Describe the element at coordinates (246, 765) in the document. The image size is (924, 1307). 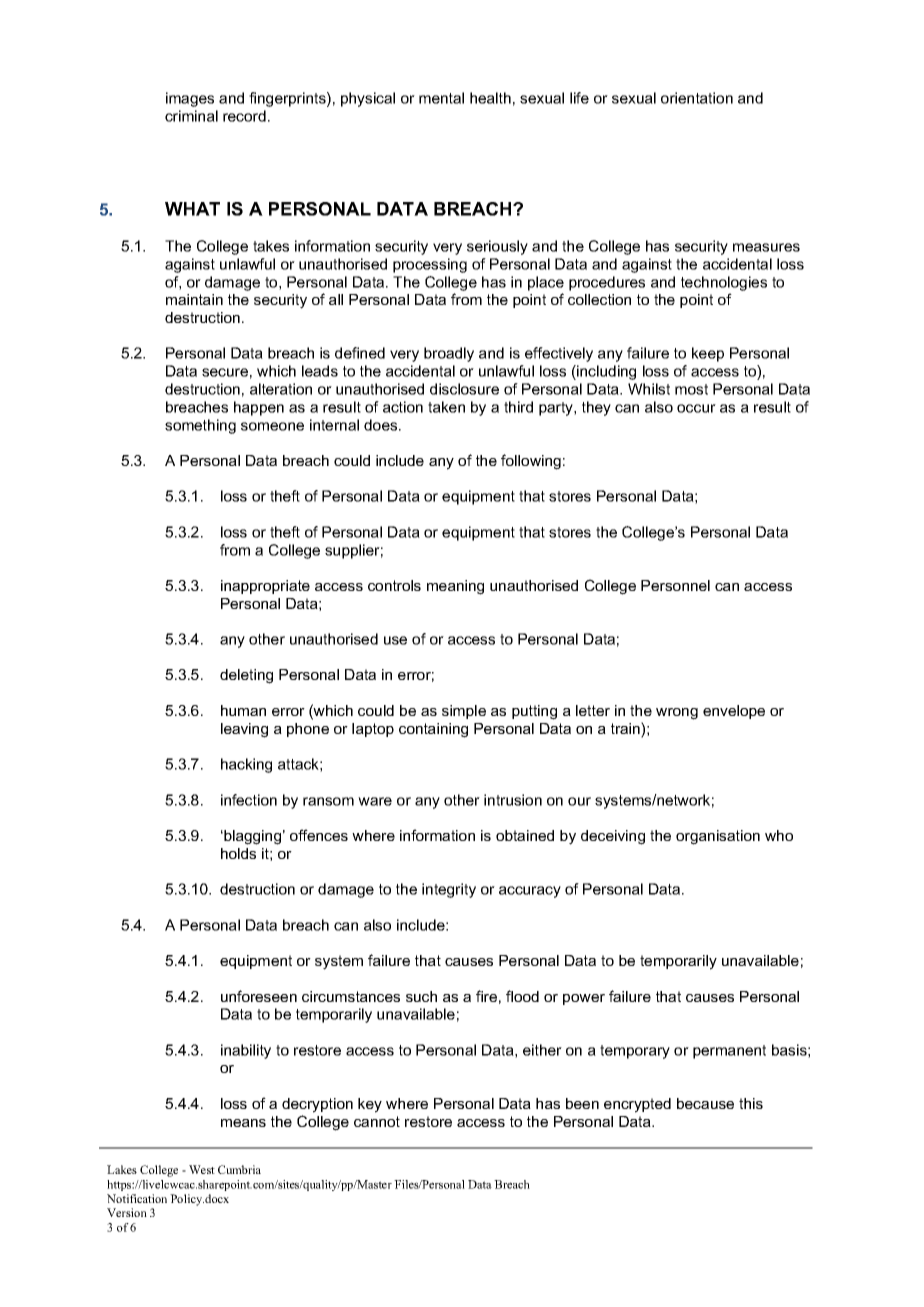
I see `hacking` at that location.
